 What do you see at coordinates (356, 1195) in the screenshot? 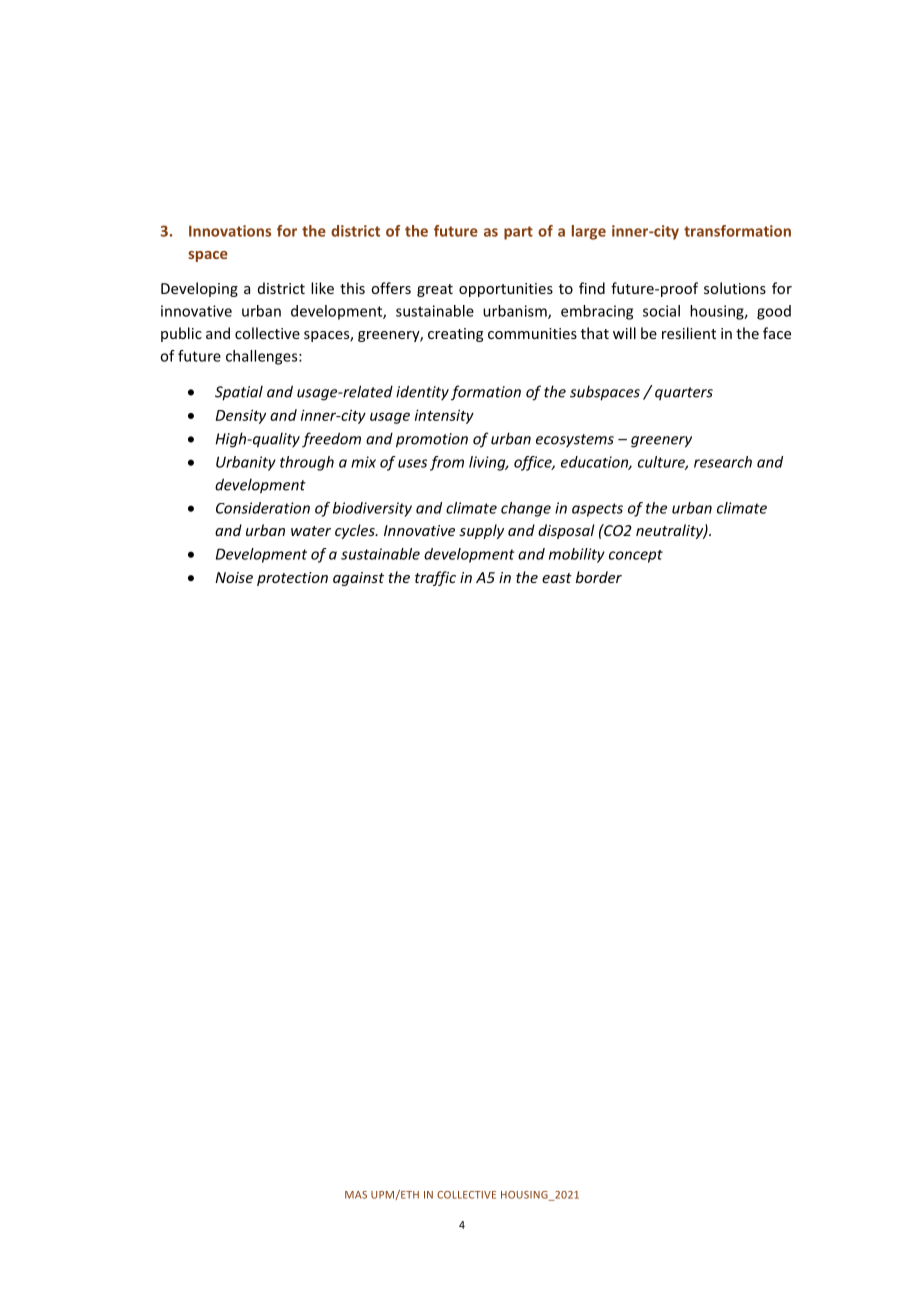
I see `MAS` at bounding box center [356, 1195].
